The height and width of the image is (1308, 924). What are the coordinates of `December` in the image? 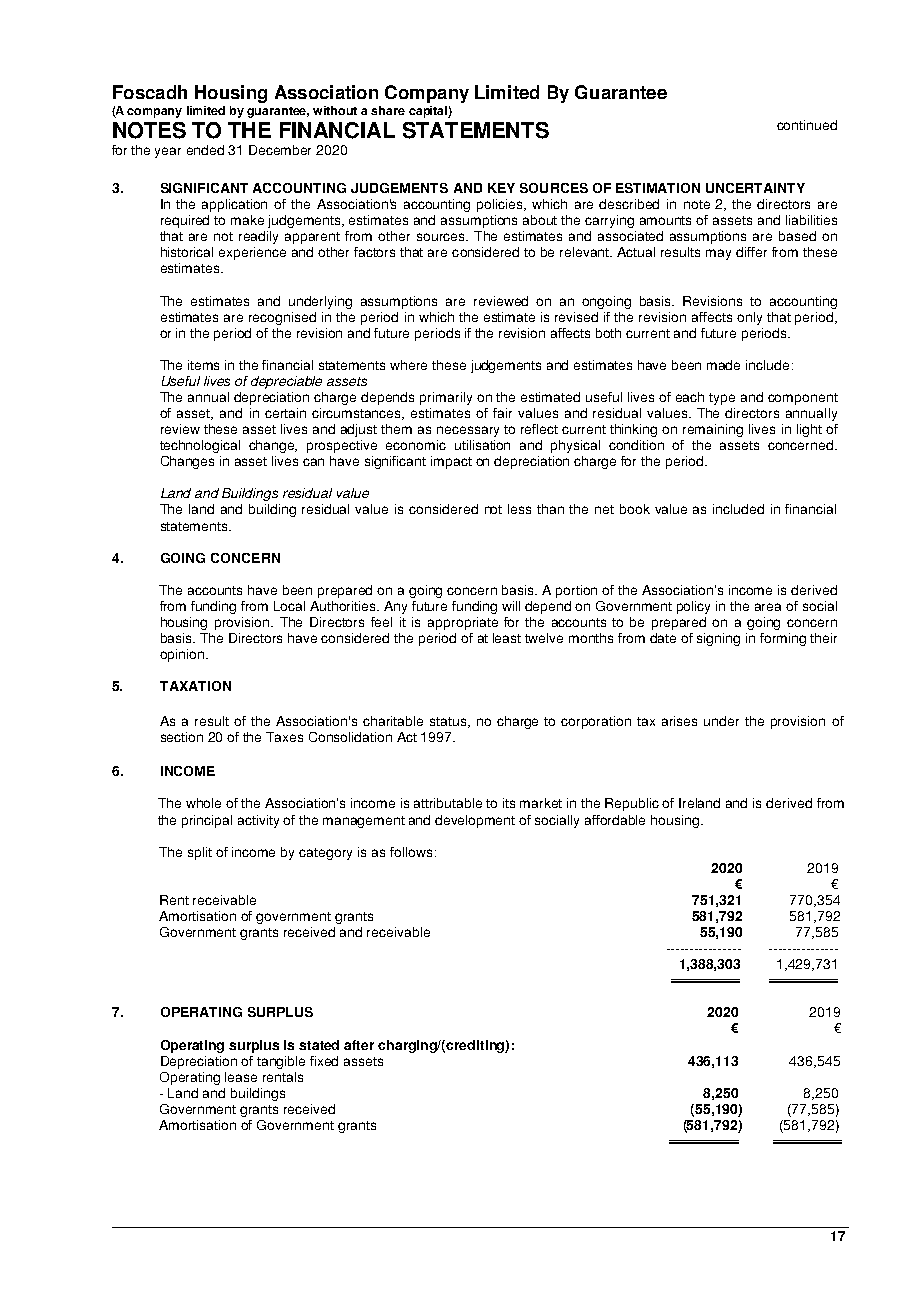 It's located at (280, 150).
